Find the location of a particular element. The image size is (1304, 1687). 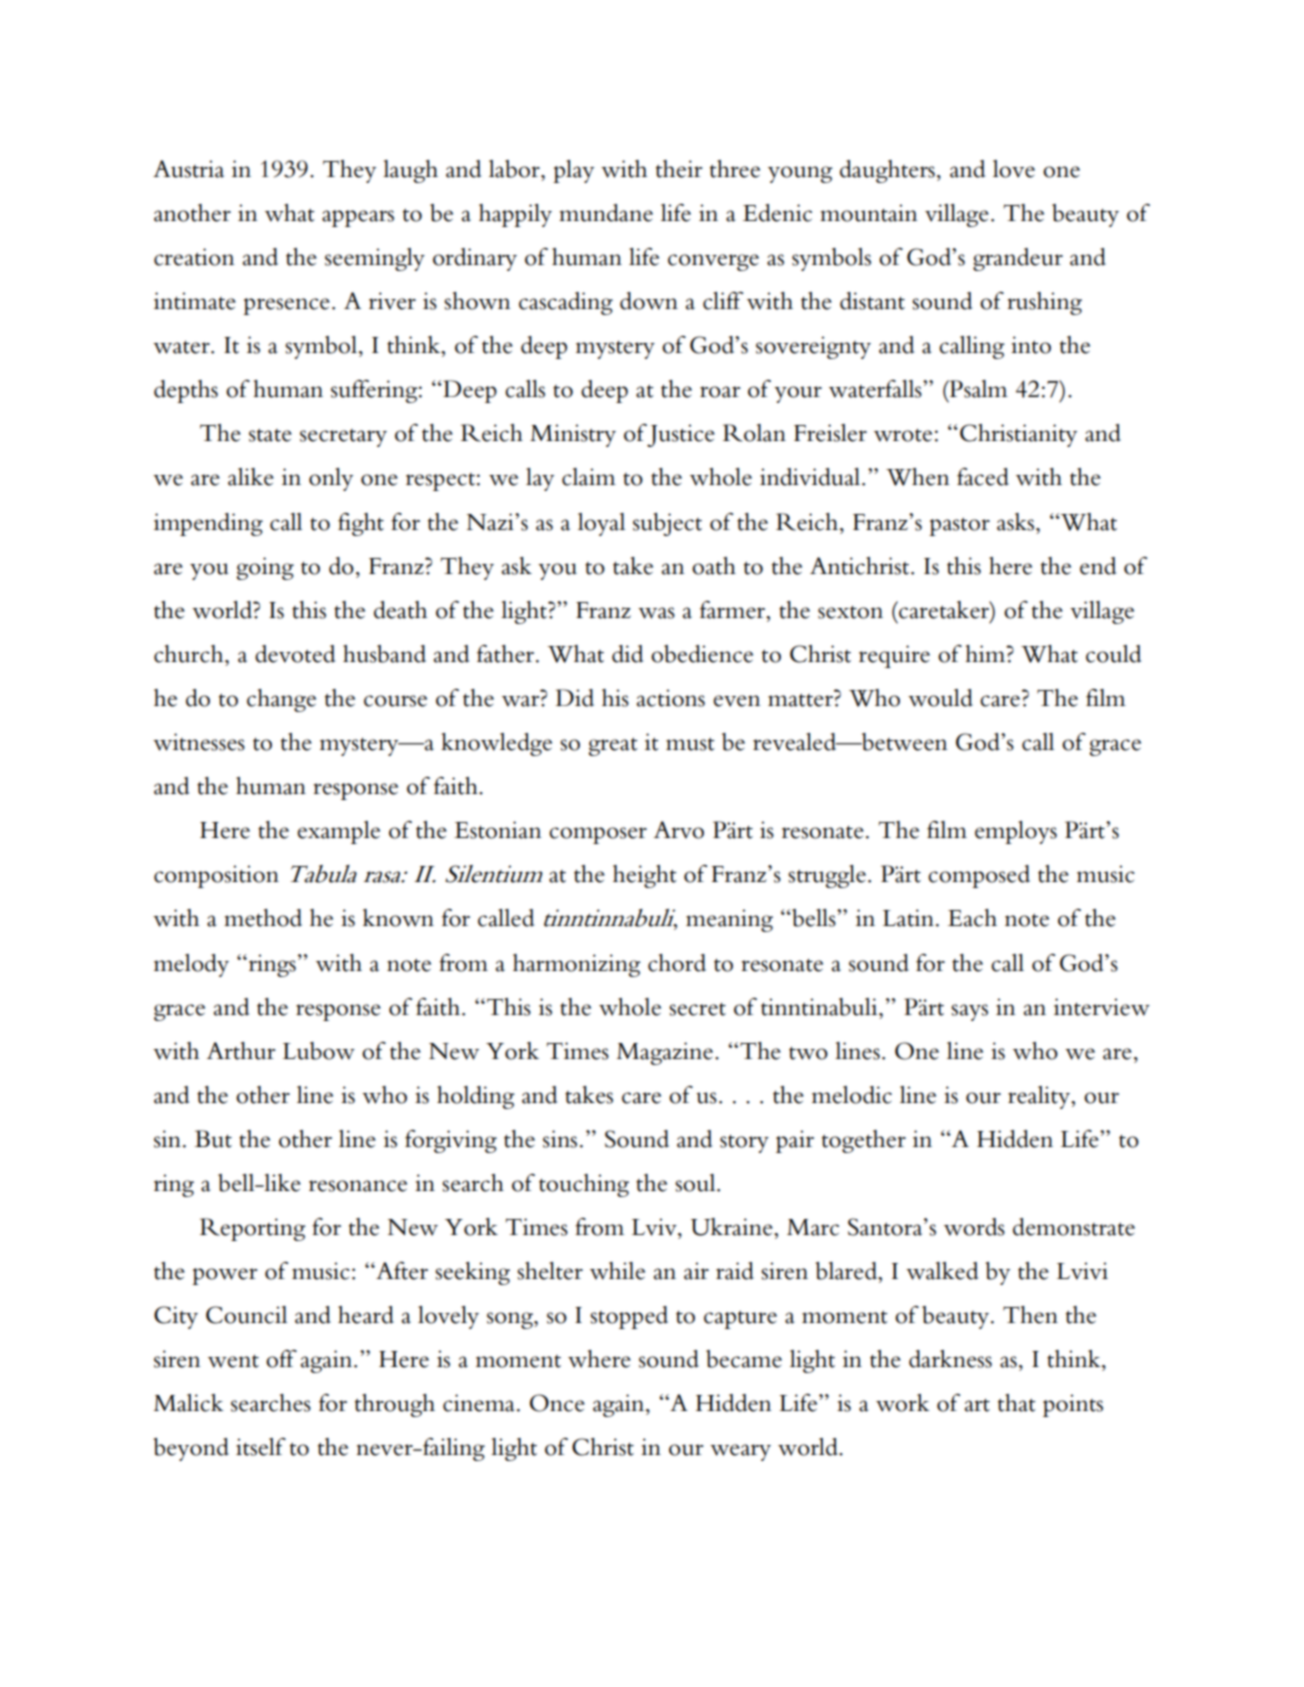

itself is located at coordinates (261, 1447).
